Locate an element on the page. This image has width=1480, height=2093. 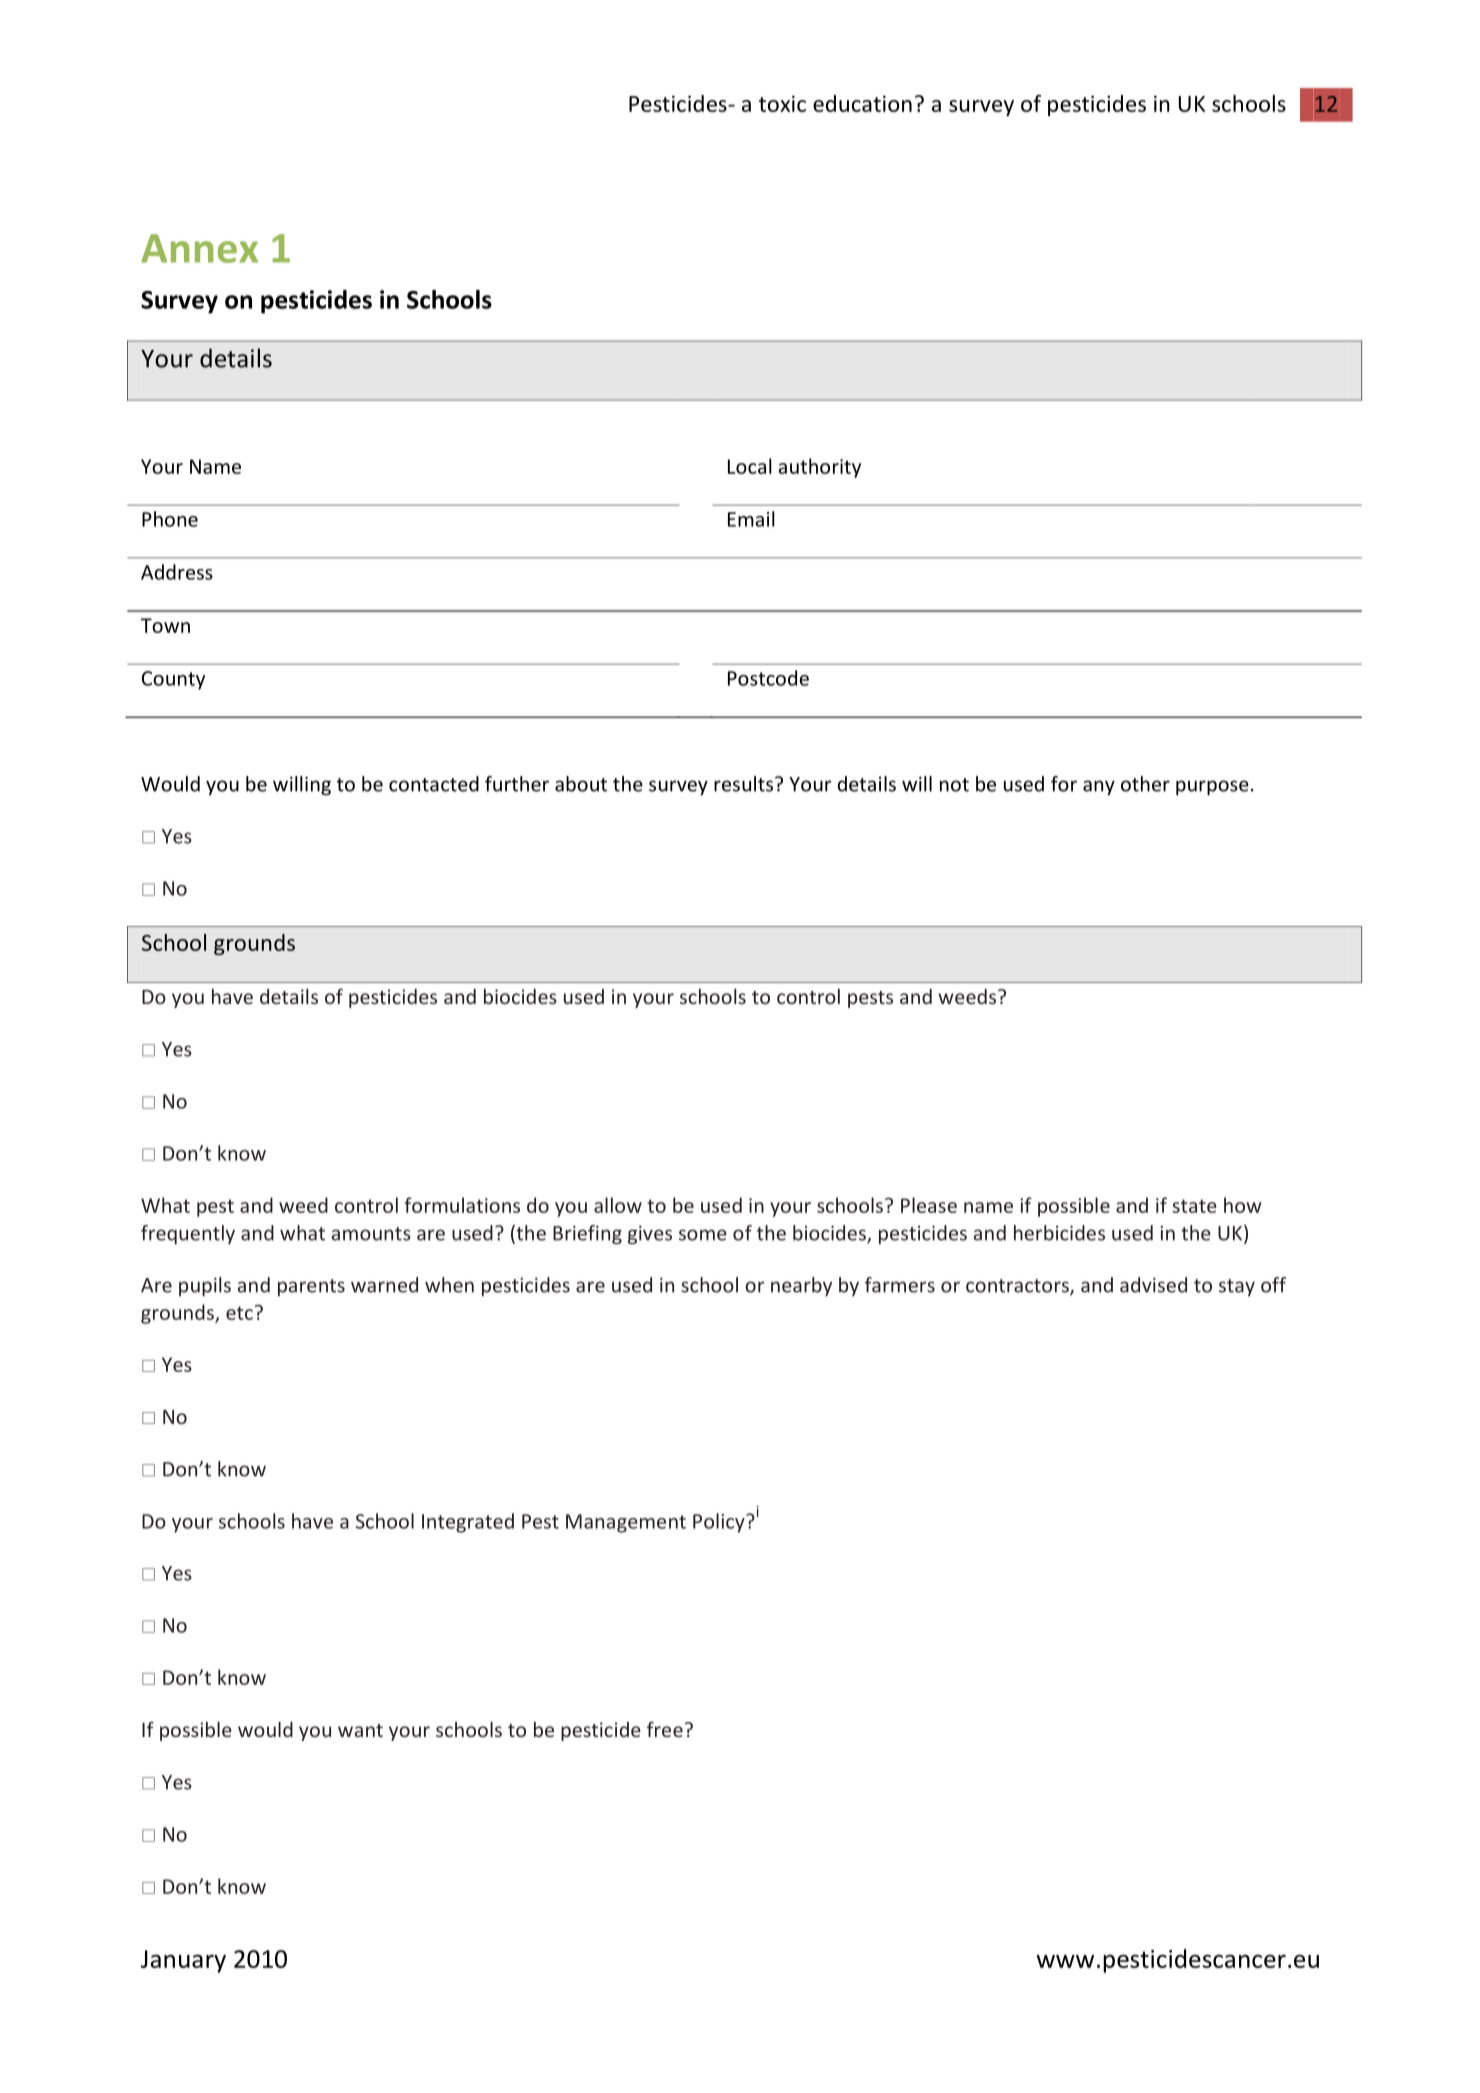
Email is located at coordinates (751, 519).
